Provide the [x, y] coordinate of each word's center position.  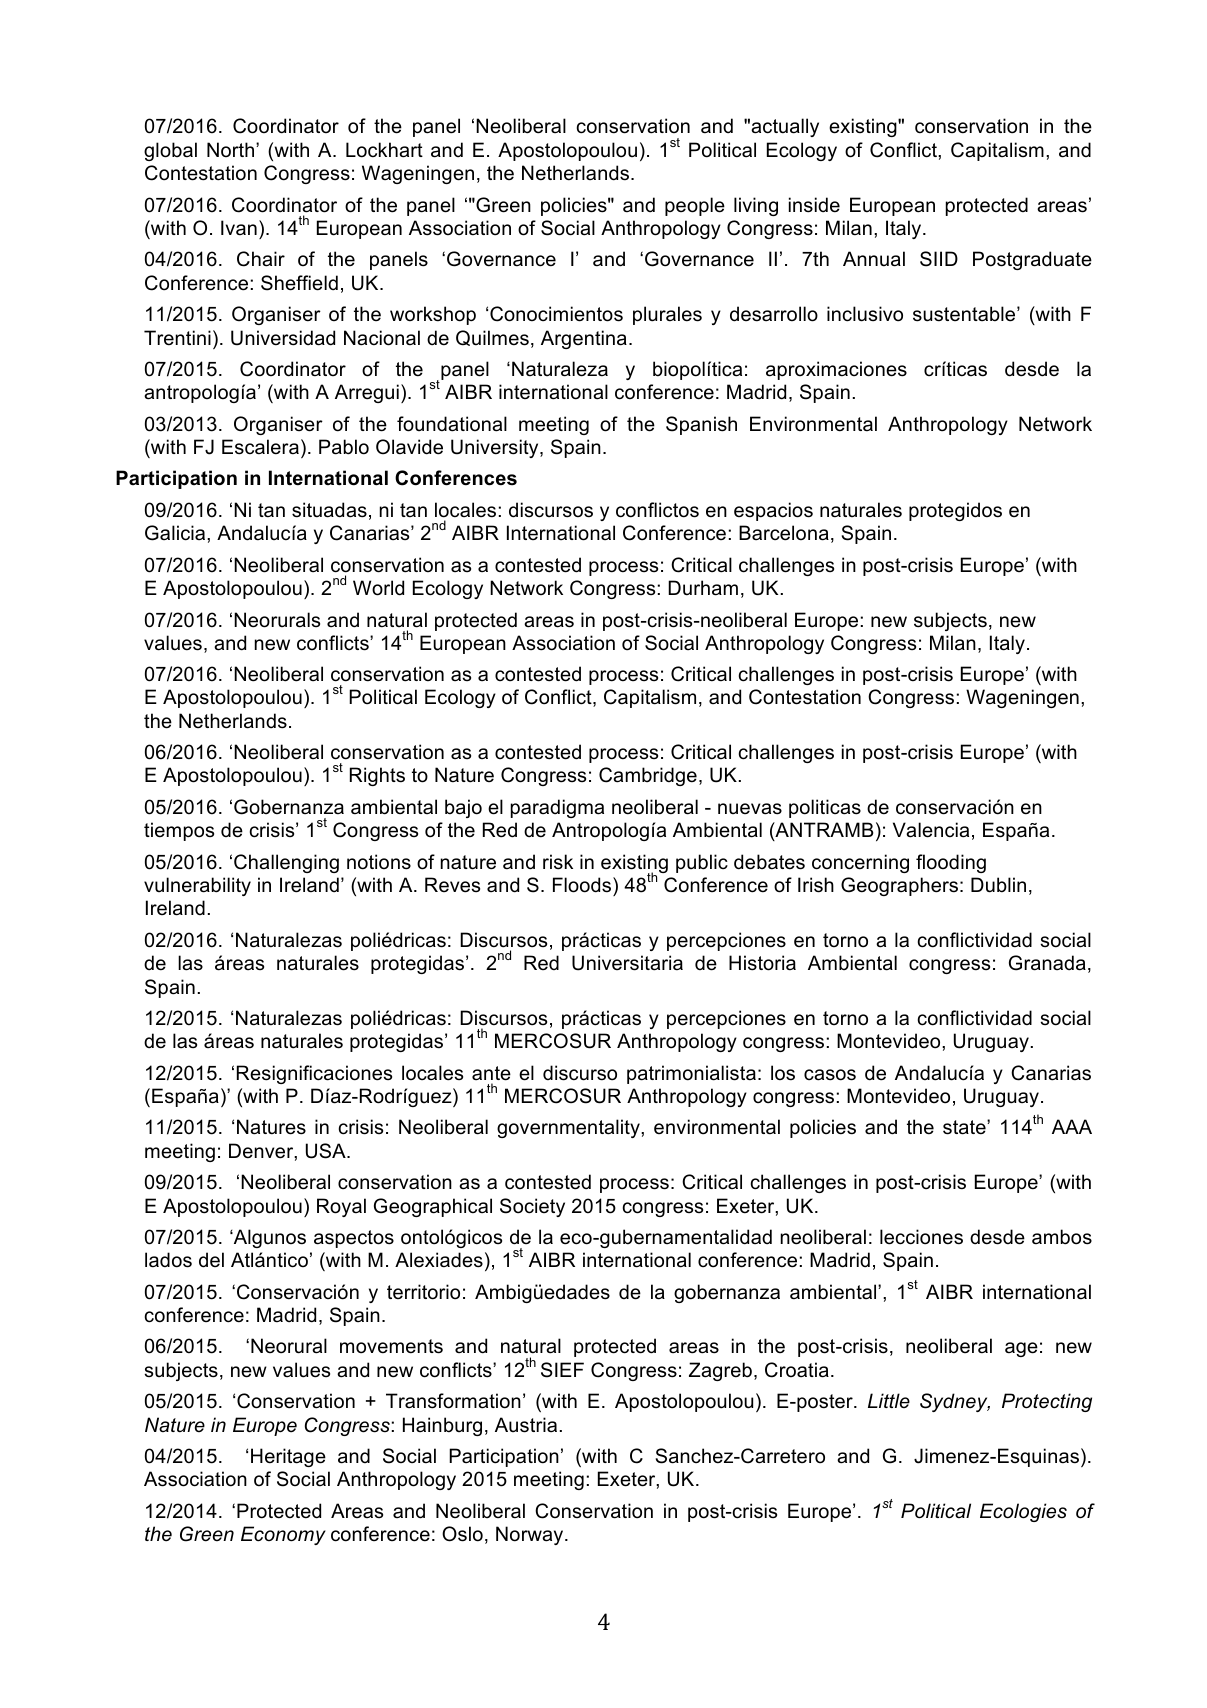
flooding [951, 863]
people [695, 206]
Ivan [239, 228]
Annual [874, 259]
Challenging [286, 863]
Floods [583, 885]
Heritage [288, 1457]
